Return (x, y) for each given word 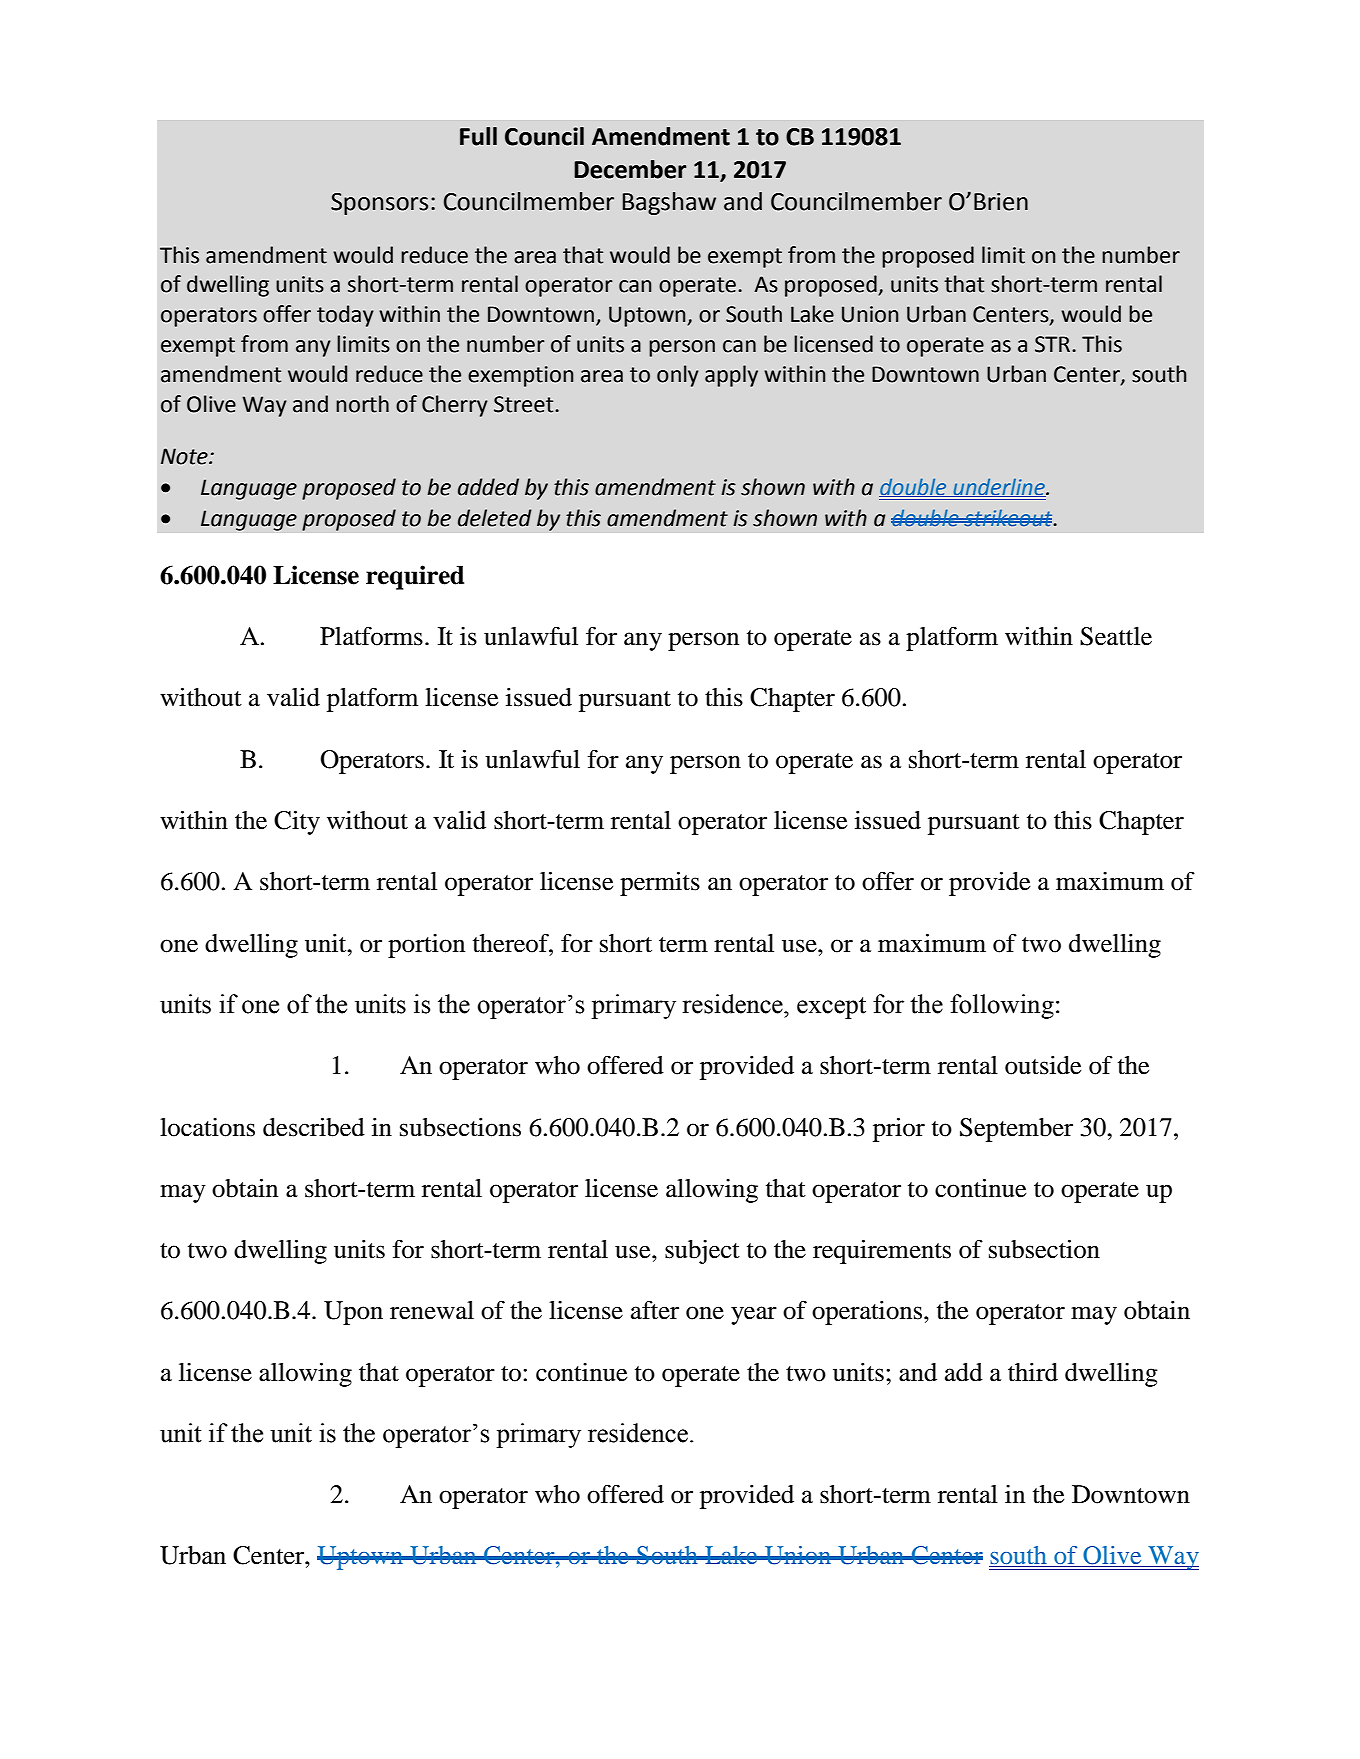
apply (731, 376)
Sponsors (379, 204)
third (1033, 1372)
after (655, 1310)
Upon (353, 1313)
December (630, 169)
